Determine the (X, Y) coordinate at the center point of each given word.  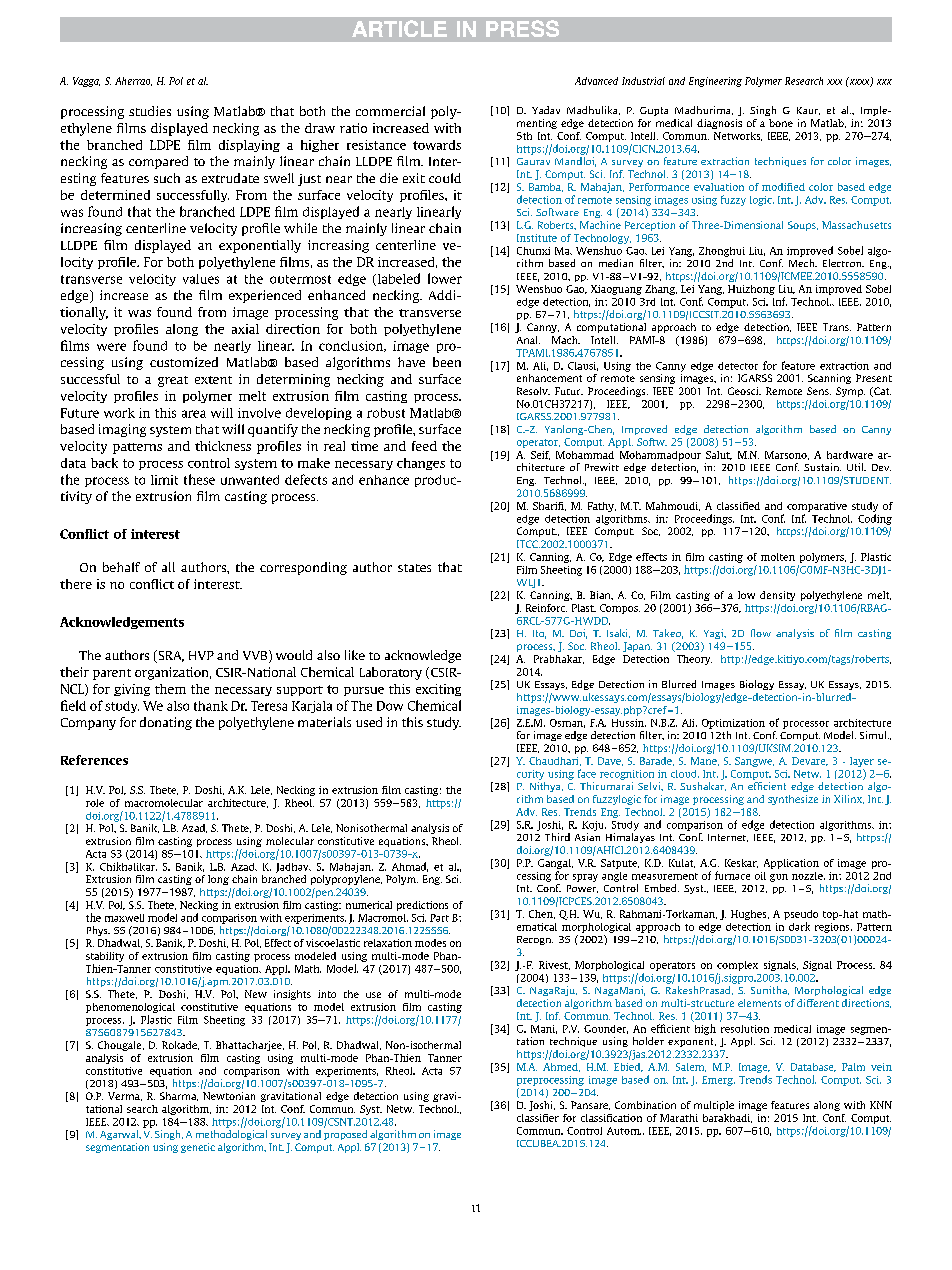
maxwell (124, 918)
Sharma (179, 1096)
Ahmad (410, 867)
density (777, 596)
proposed (345, 1135)
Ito (539, 634)
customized (184, 362)
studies (150, 111)
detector (738, 366)
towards (437, 145)
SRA (170, 656)
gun (779, 878)
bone (781, 123)
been (447, 362)
